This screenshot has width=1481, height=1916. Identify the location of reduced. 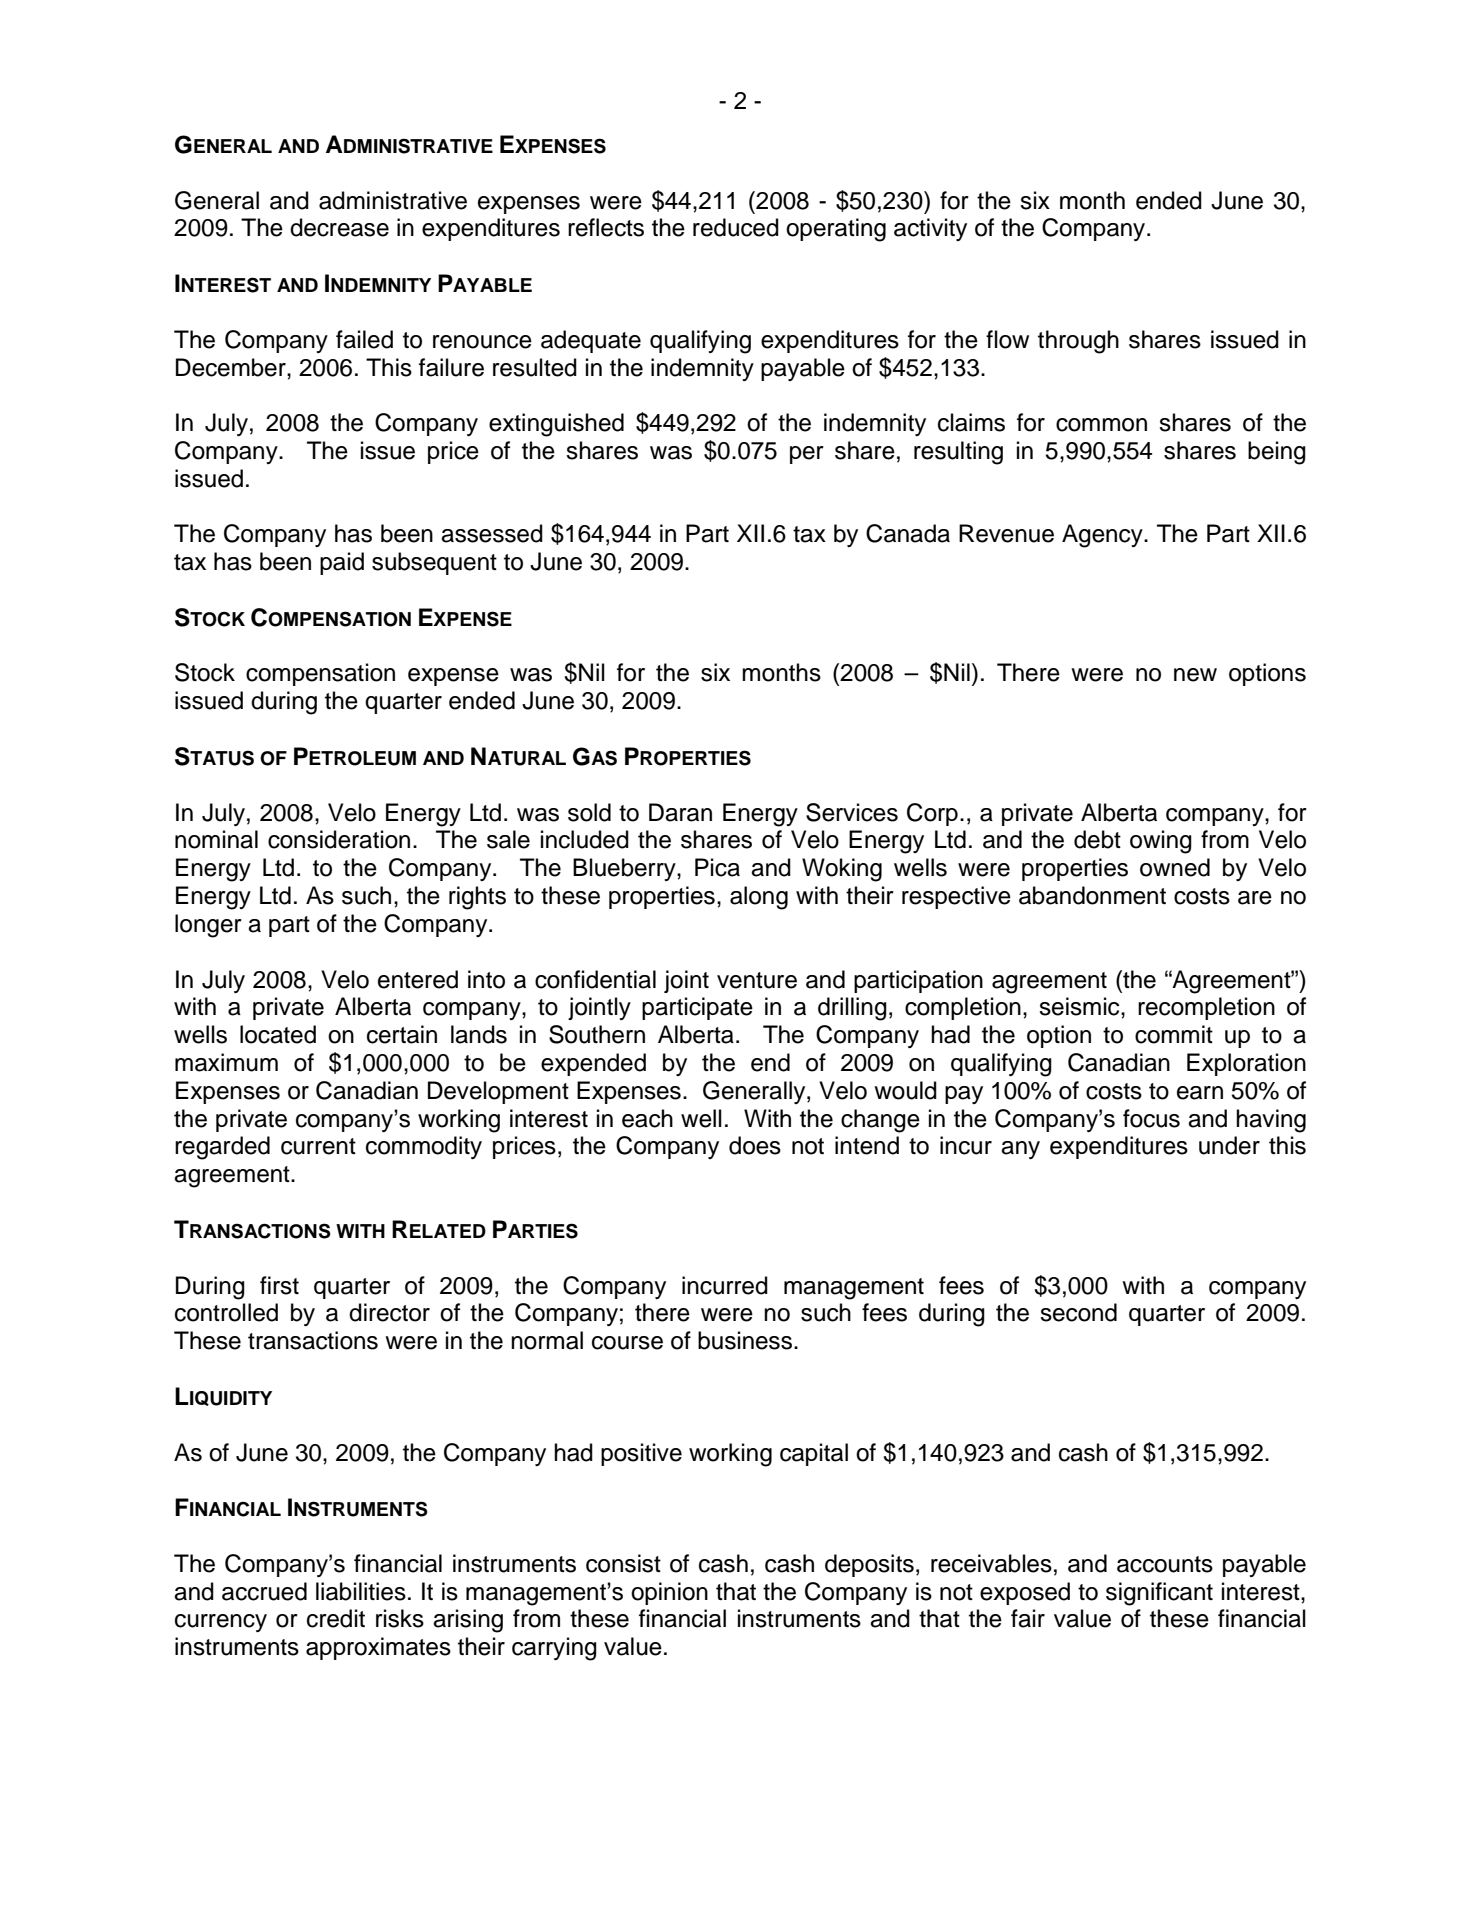
(736, 227).
